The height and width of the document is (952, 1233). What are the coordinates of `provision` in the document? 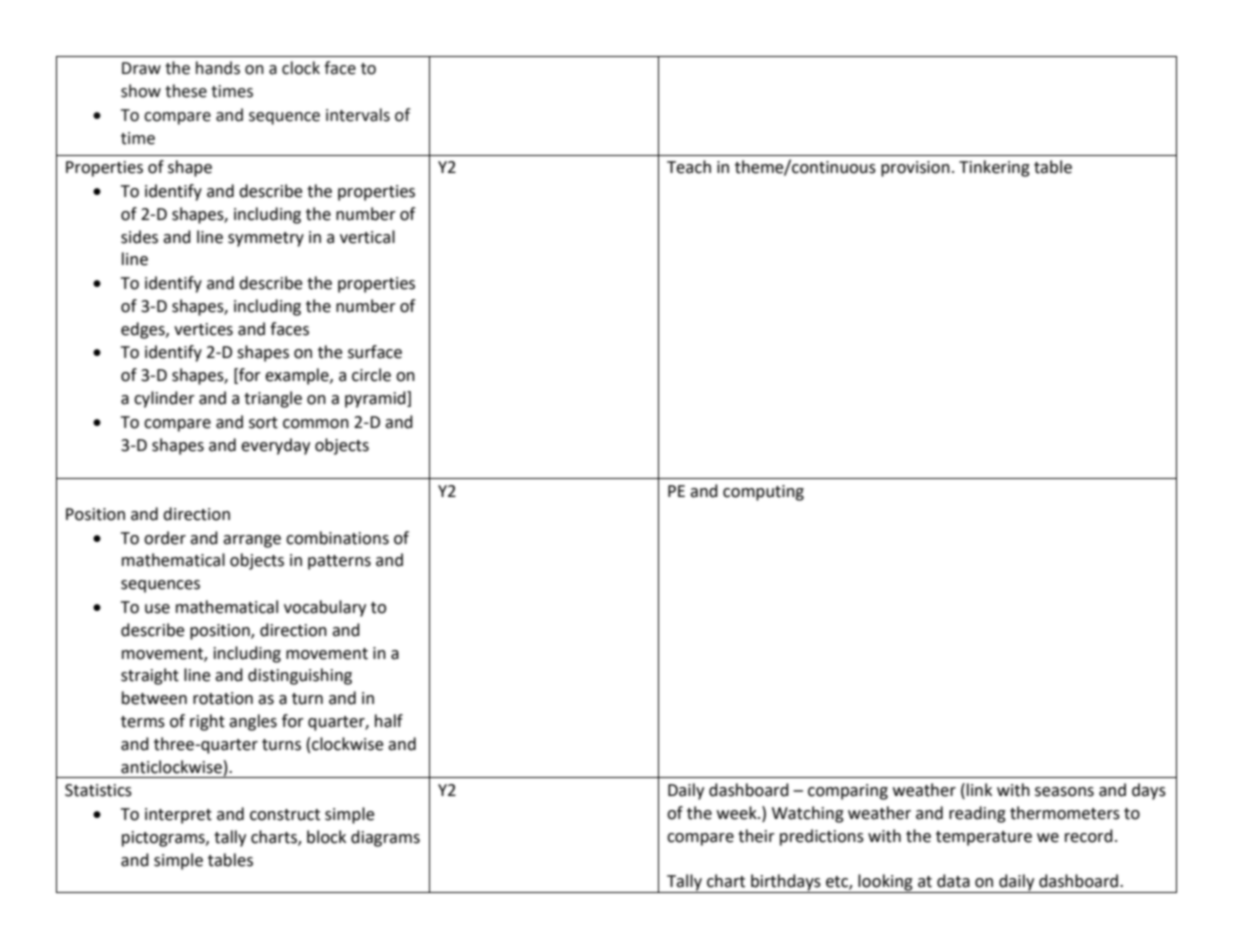 It's located at (915, 169).
